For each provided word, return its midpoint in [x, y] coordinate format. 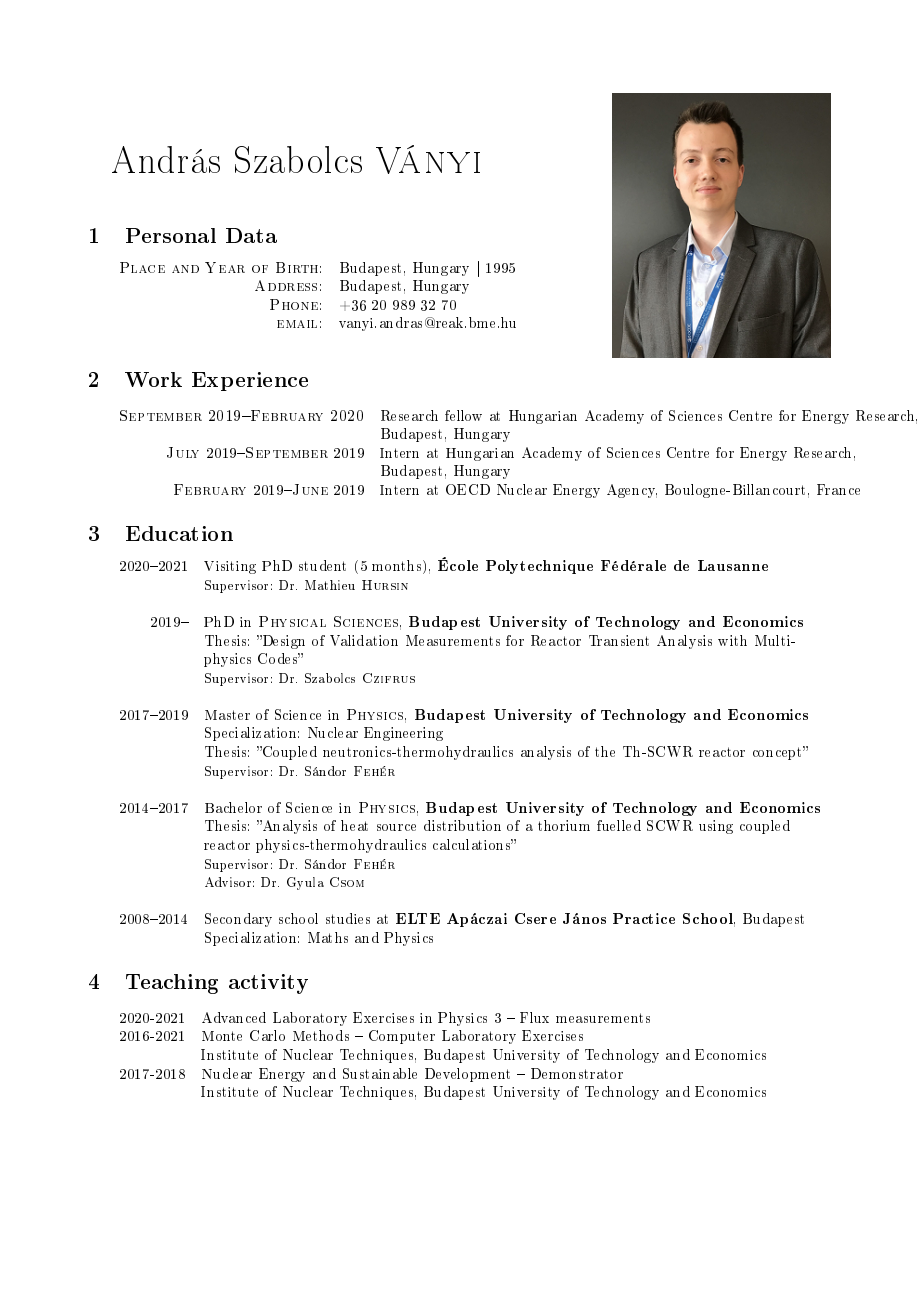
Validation [364, 640]
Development [467, 1075]
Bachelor [233, 807]
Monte [222, 1036]
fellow [463, 415]
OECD [468, 489]
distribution [462, 825]
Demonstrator [577, 1073]
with [732, 640]
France [838, 489]
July [183, 452]
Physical [292, 621]
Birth [297, 267]
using [716, 827]
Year [225, 267]
